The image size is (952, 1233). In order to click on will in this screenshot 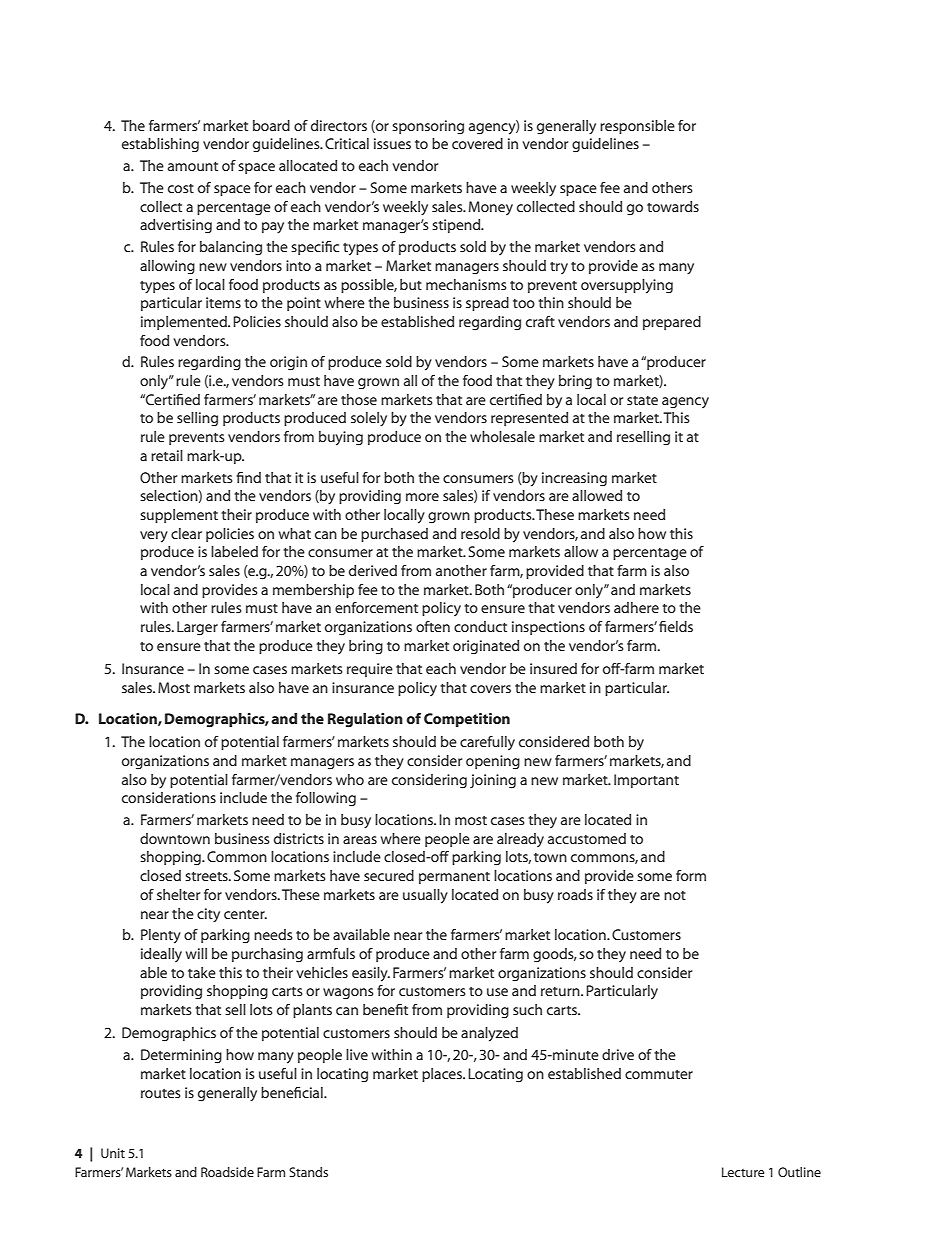, I will do `click(196, 953)`.
